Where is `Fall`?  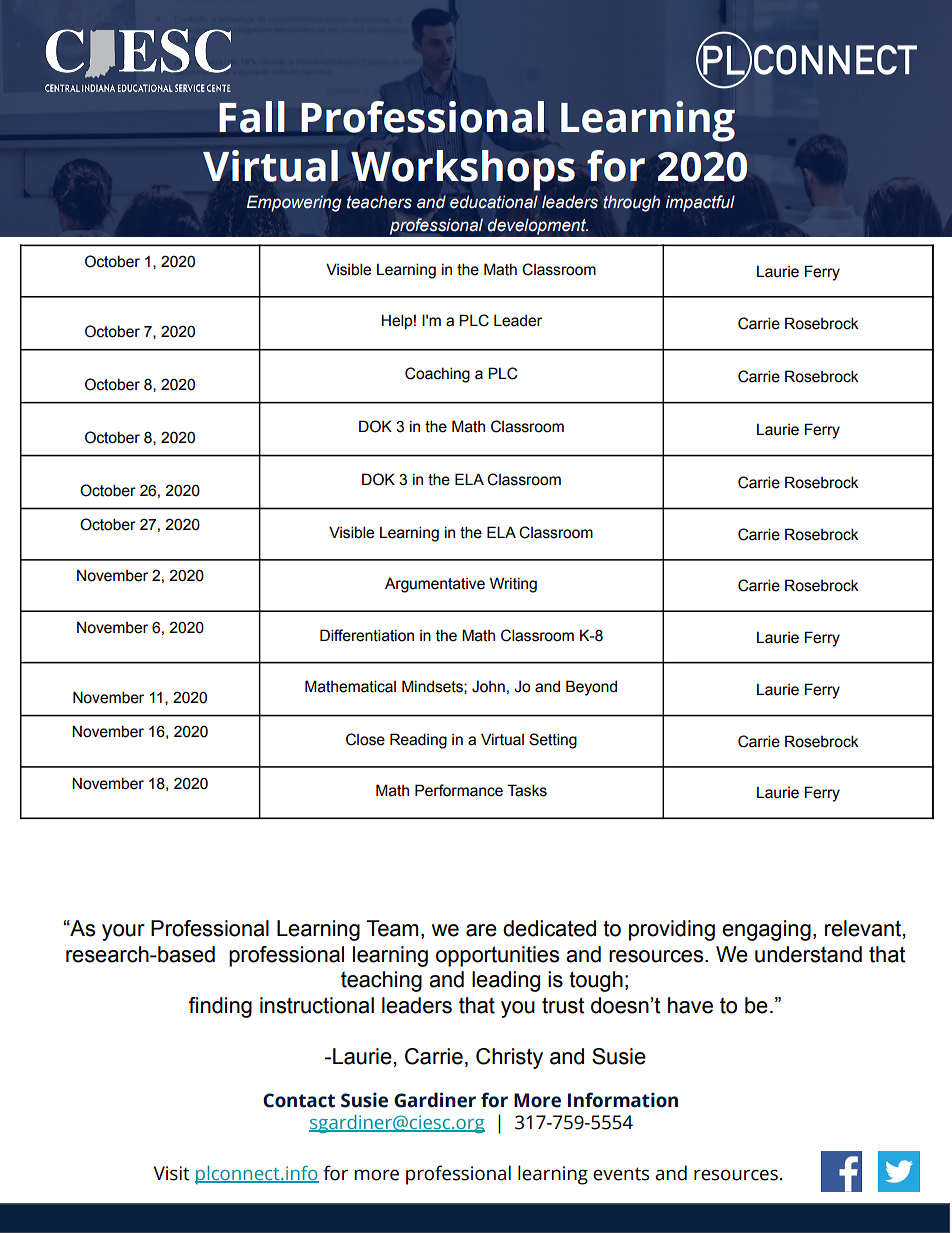 Fall is located at coordinates (252, 117).
